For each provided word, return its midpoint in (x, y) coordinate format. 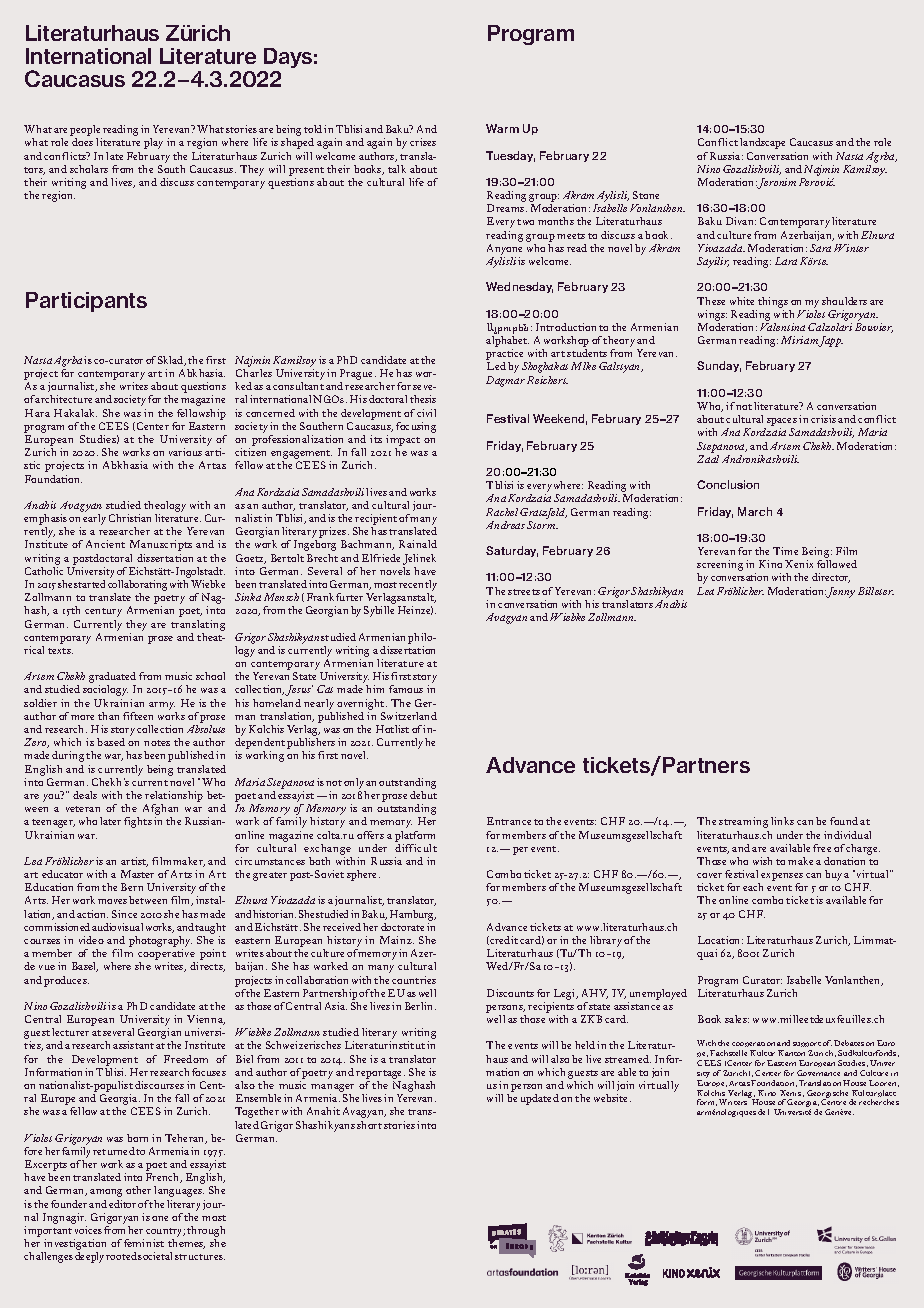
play (153, 143)
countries (414, 980)
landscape (762, 143)
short (369, 1125)
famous (406, 689)
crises (423, 142)
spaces (782, 423)
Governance (818, 1073)
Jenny (841, 592)
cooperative (166, 956)
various (185, 452)
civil (426, 413)
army (162, 706)
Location (720, 940)
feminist (144, 1243)
